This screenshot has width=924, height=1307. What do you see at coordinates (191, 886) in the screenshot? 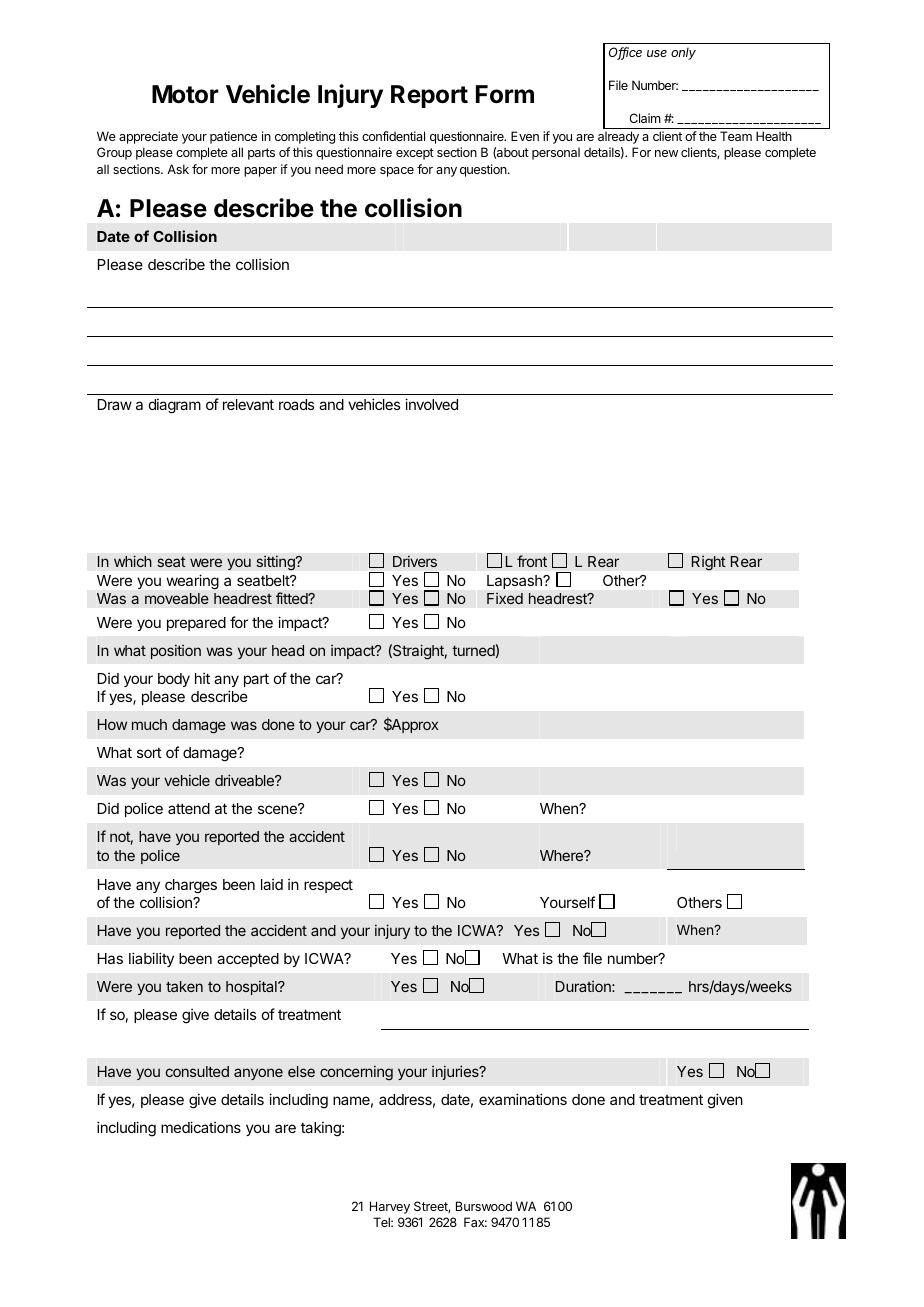
I see `charges` at bounding box center [191, 886].
